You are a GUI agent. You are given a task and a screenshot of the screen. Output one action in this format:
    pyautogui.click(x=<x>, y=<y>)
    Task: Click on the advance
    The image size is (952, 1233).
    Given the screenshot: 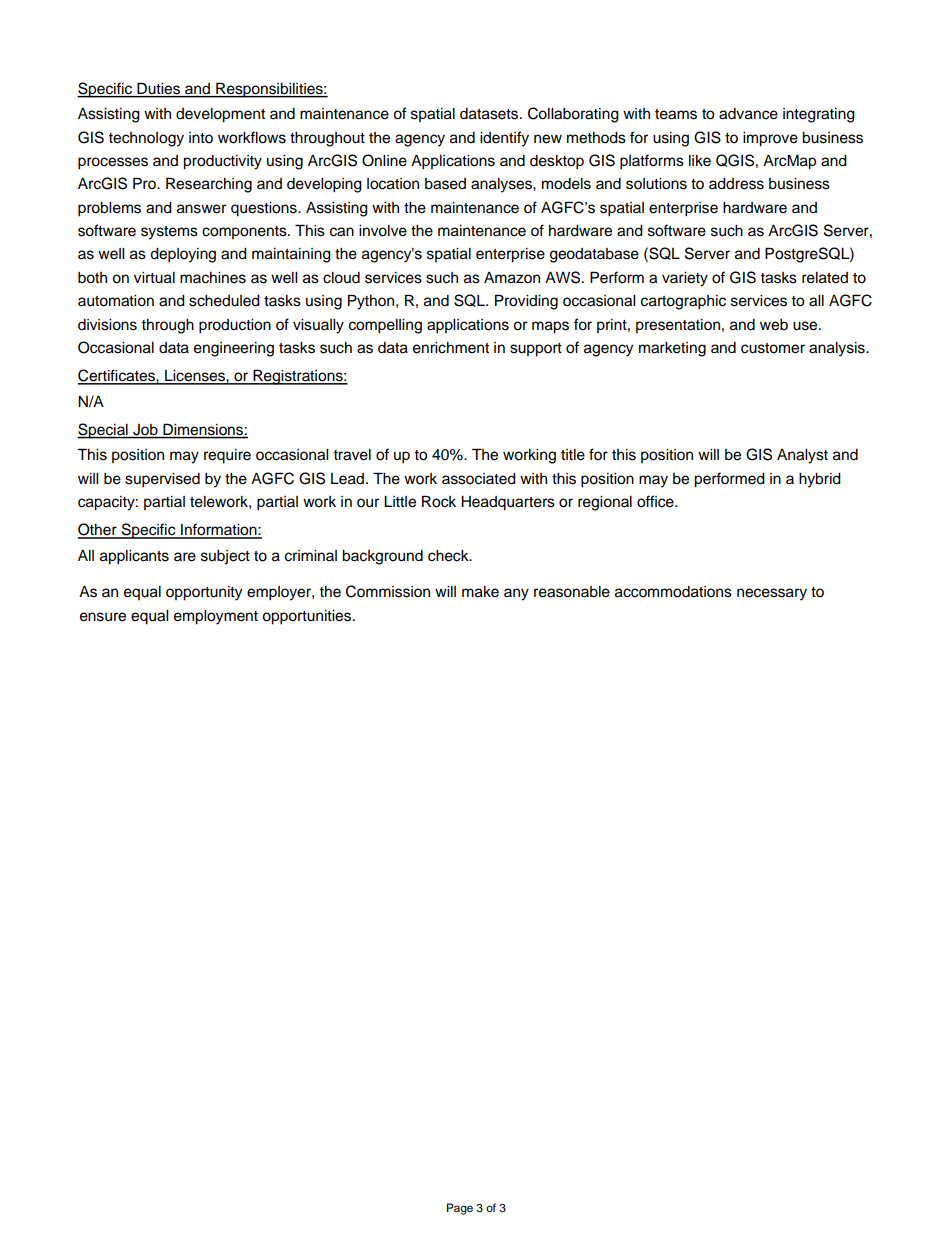 What is the action you would take?
    pyautogui.click(x=748, y=114)
